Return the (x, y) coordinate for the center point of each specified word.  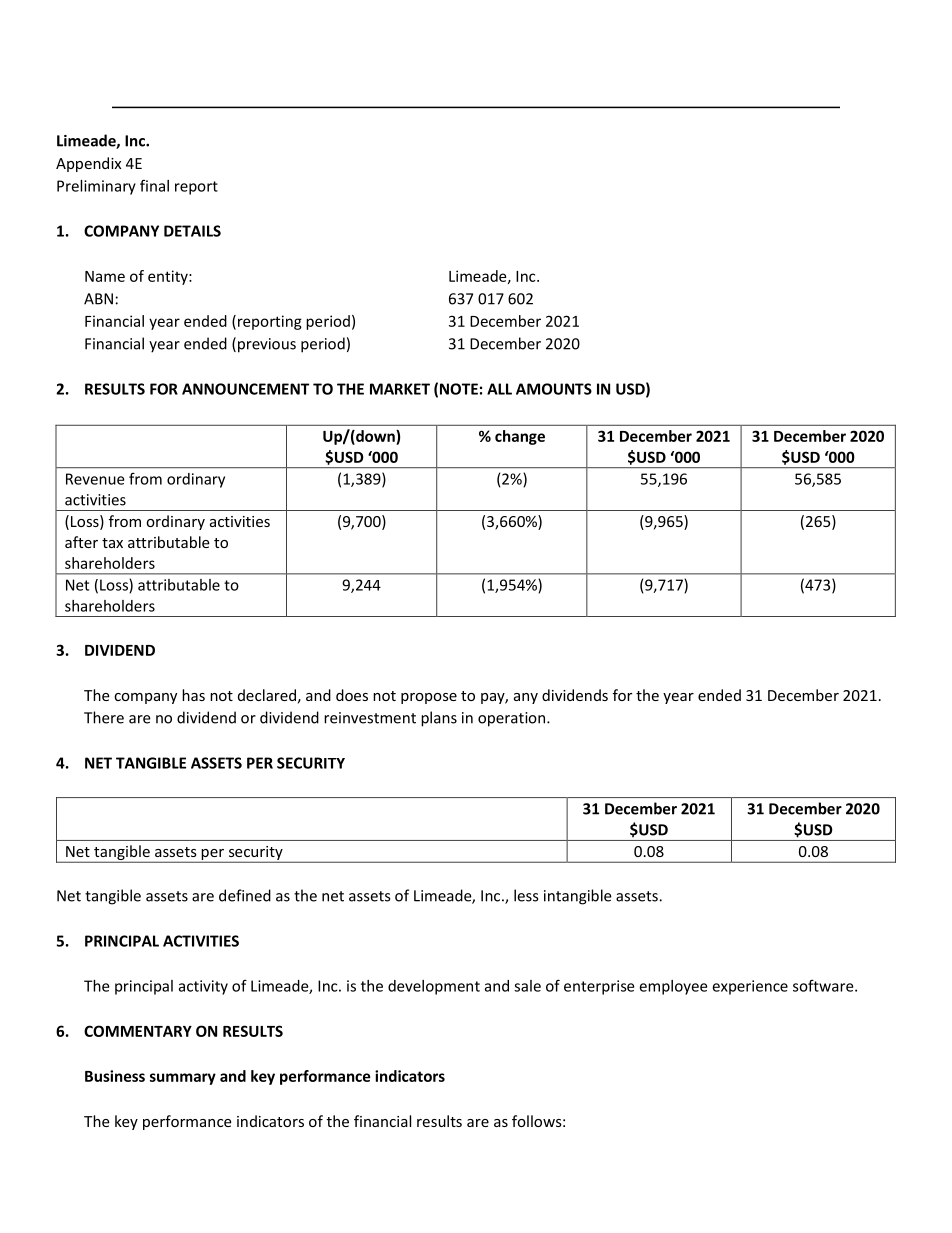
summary (183, 1079)
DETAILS (192, 231)
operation (511, 719)
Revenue (95, 479)
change (520, 437)
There (104, 717)
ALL (499, 389)
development (434, 987)
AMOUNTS (554, 389)
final (154, 185)
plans (439, 719)
